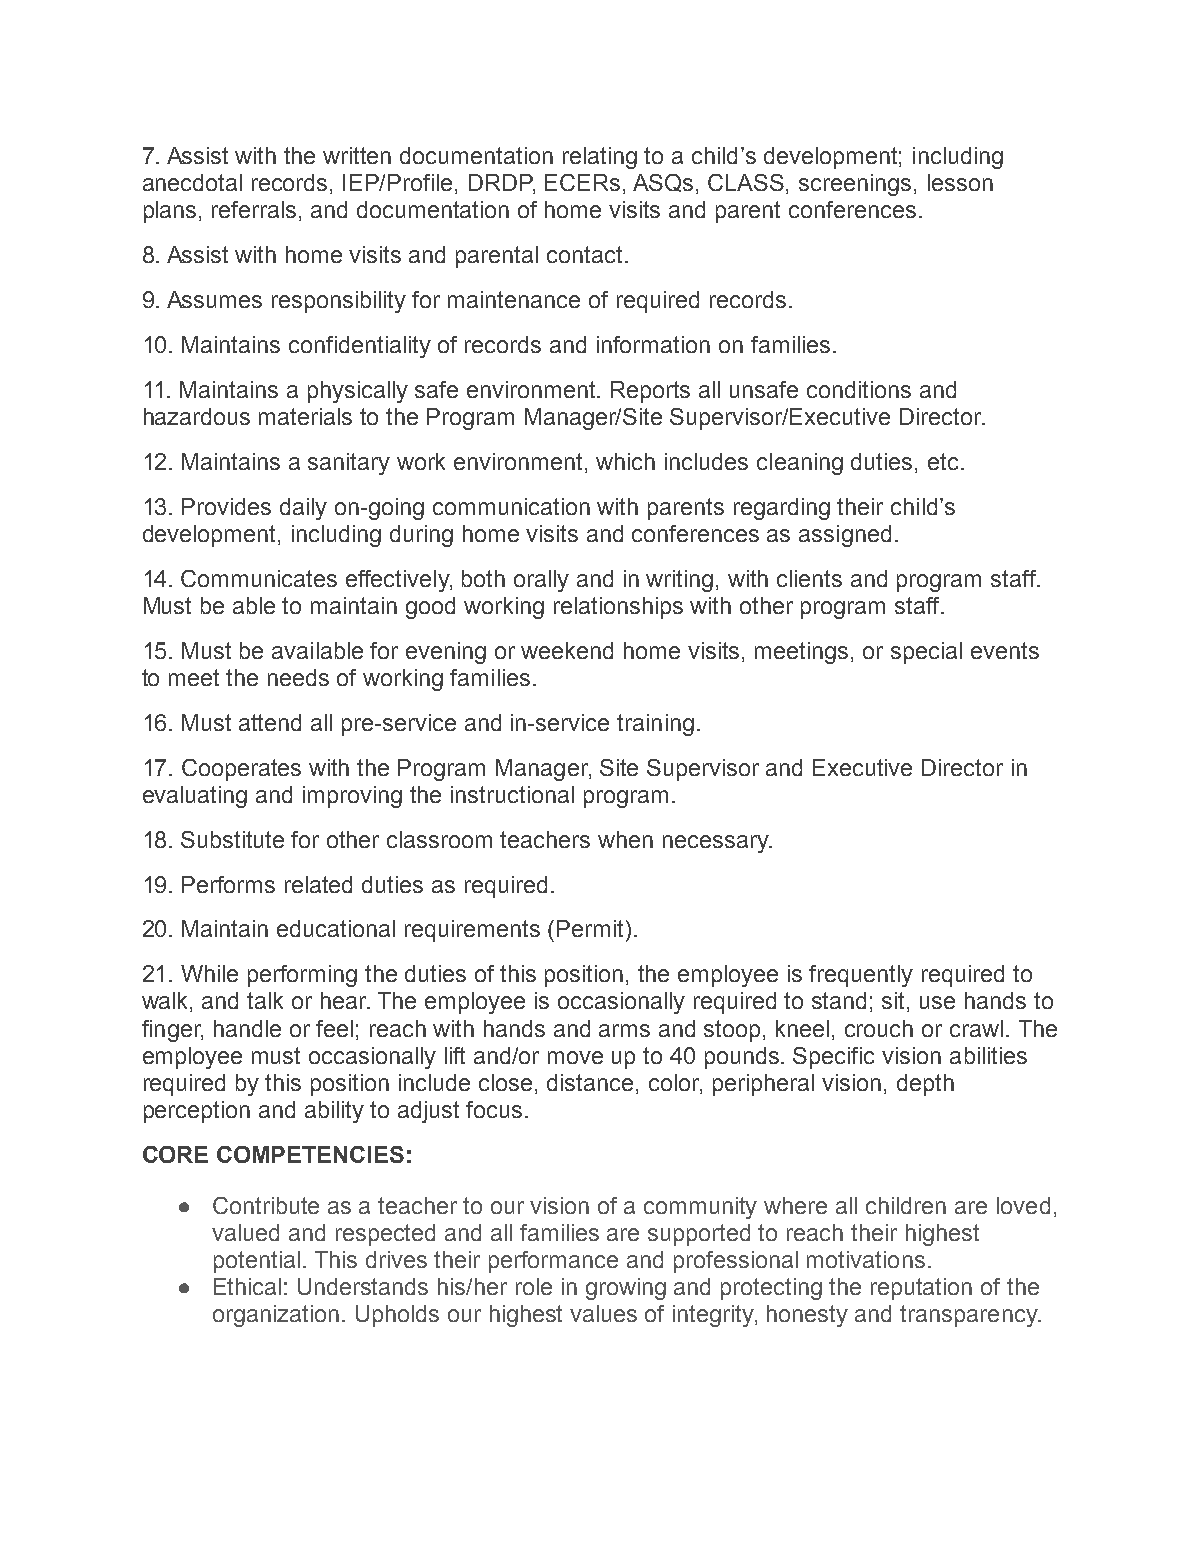 Image resolution: width=1204 pixels, height=1559 pixels. What do you see at coordinates (926, 653) in the screenshot?
I see `special` at bounding box center [926, 653].
